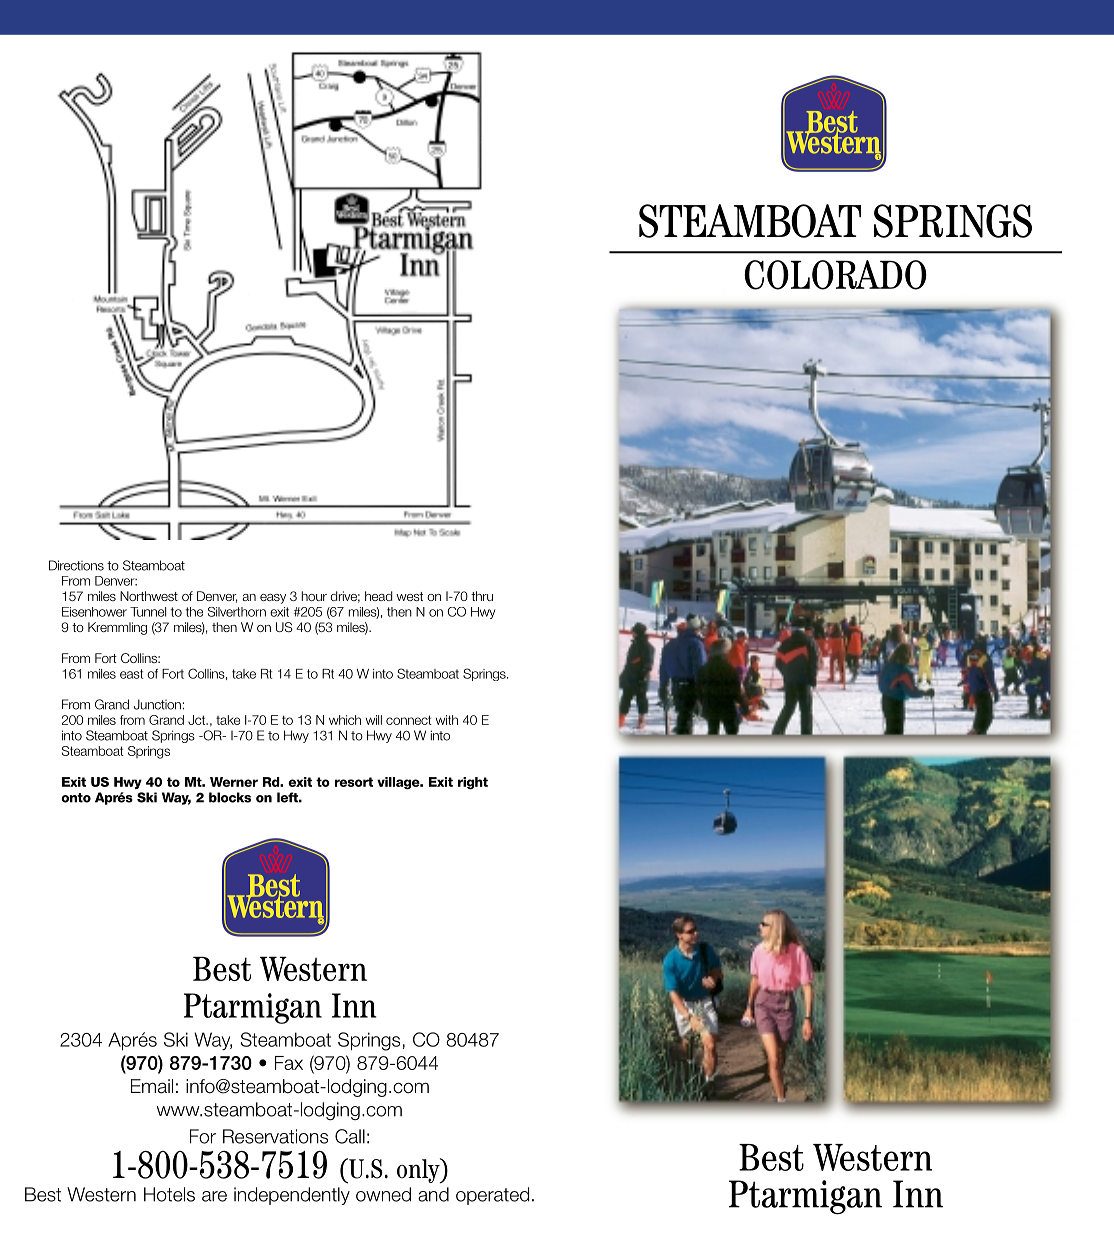 The height and width of the page is (1253, 1114). I want to click on connect, so click(409, 720).
